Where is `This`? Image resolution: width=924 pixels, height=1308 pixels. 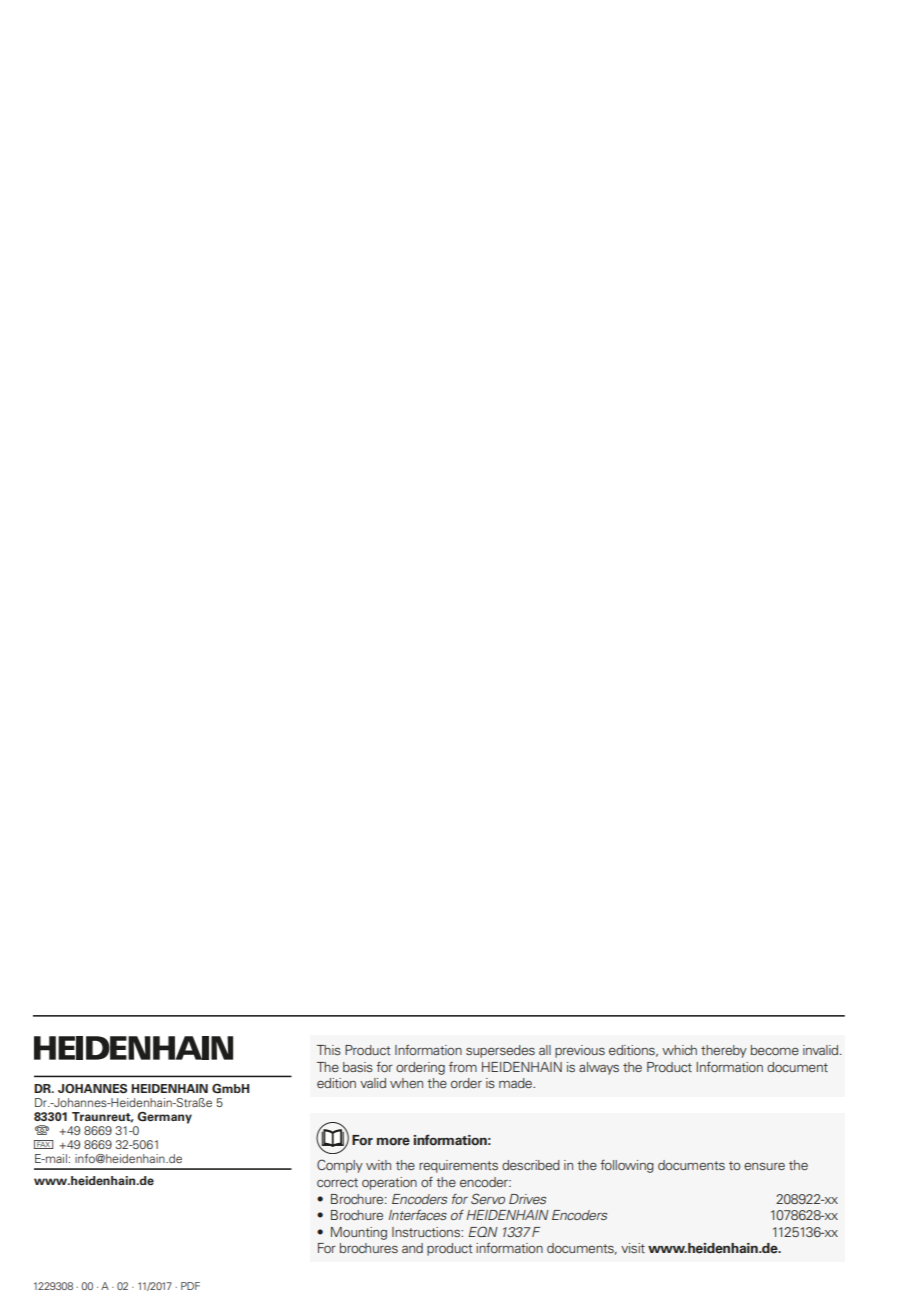 This is located at coordinates (329, 1050).
